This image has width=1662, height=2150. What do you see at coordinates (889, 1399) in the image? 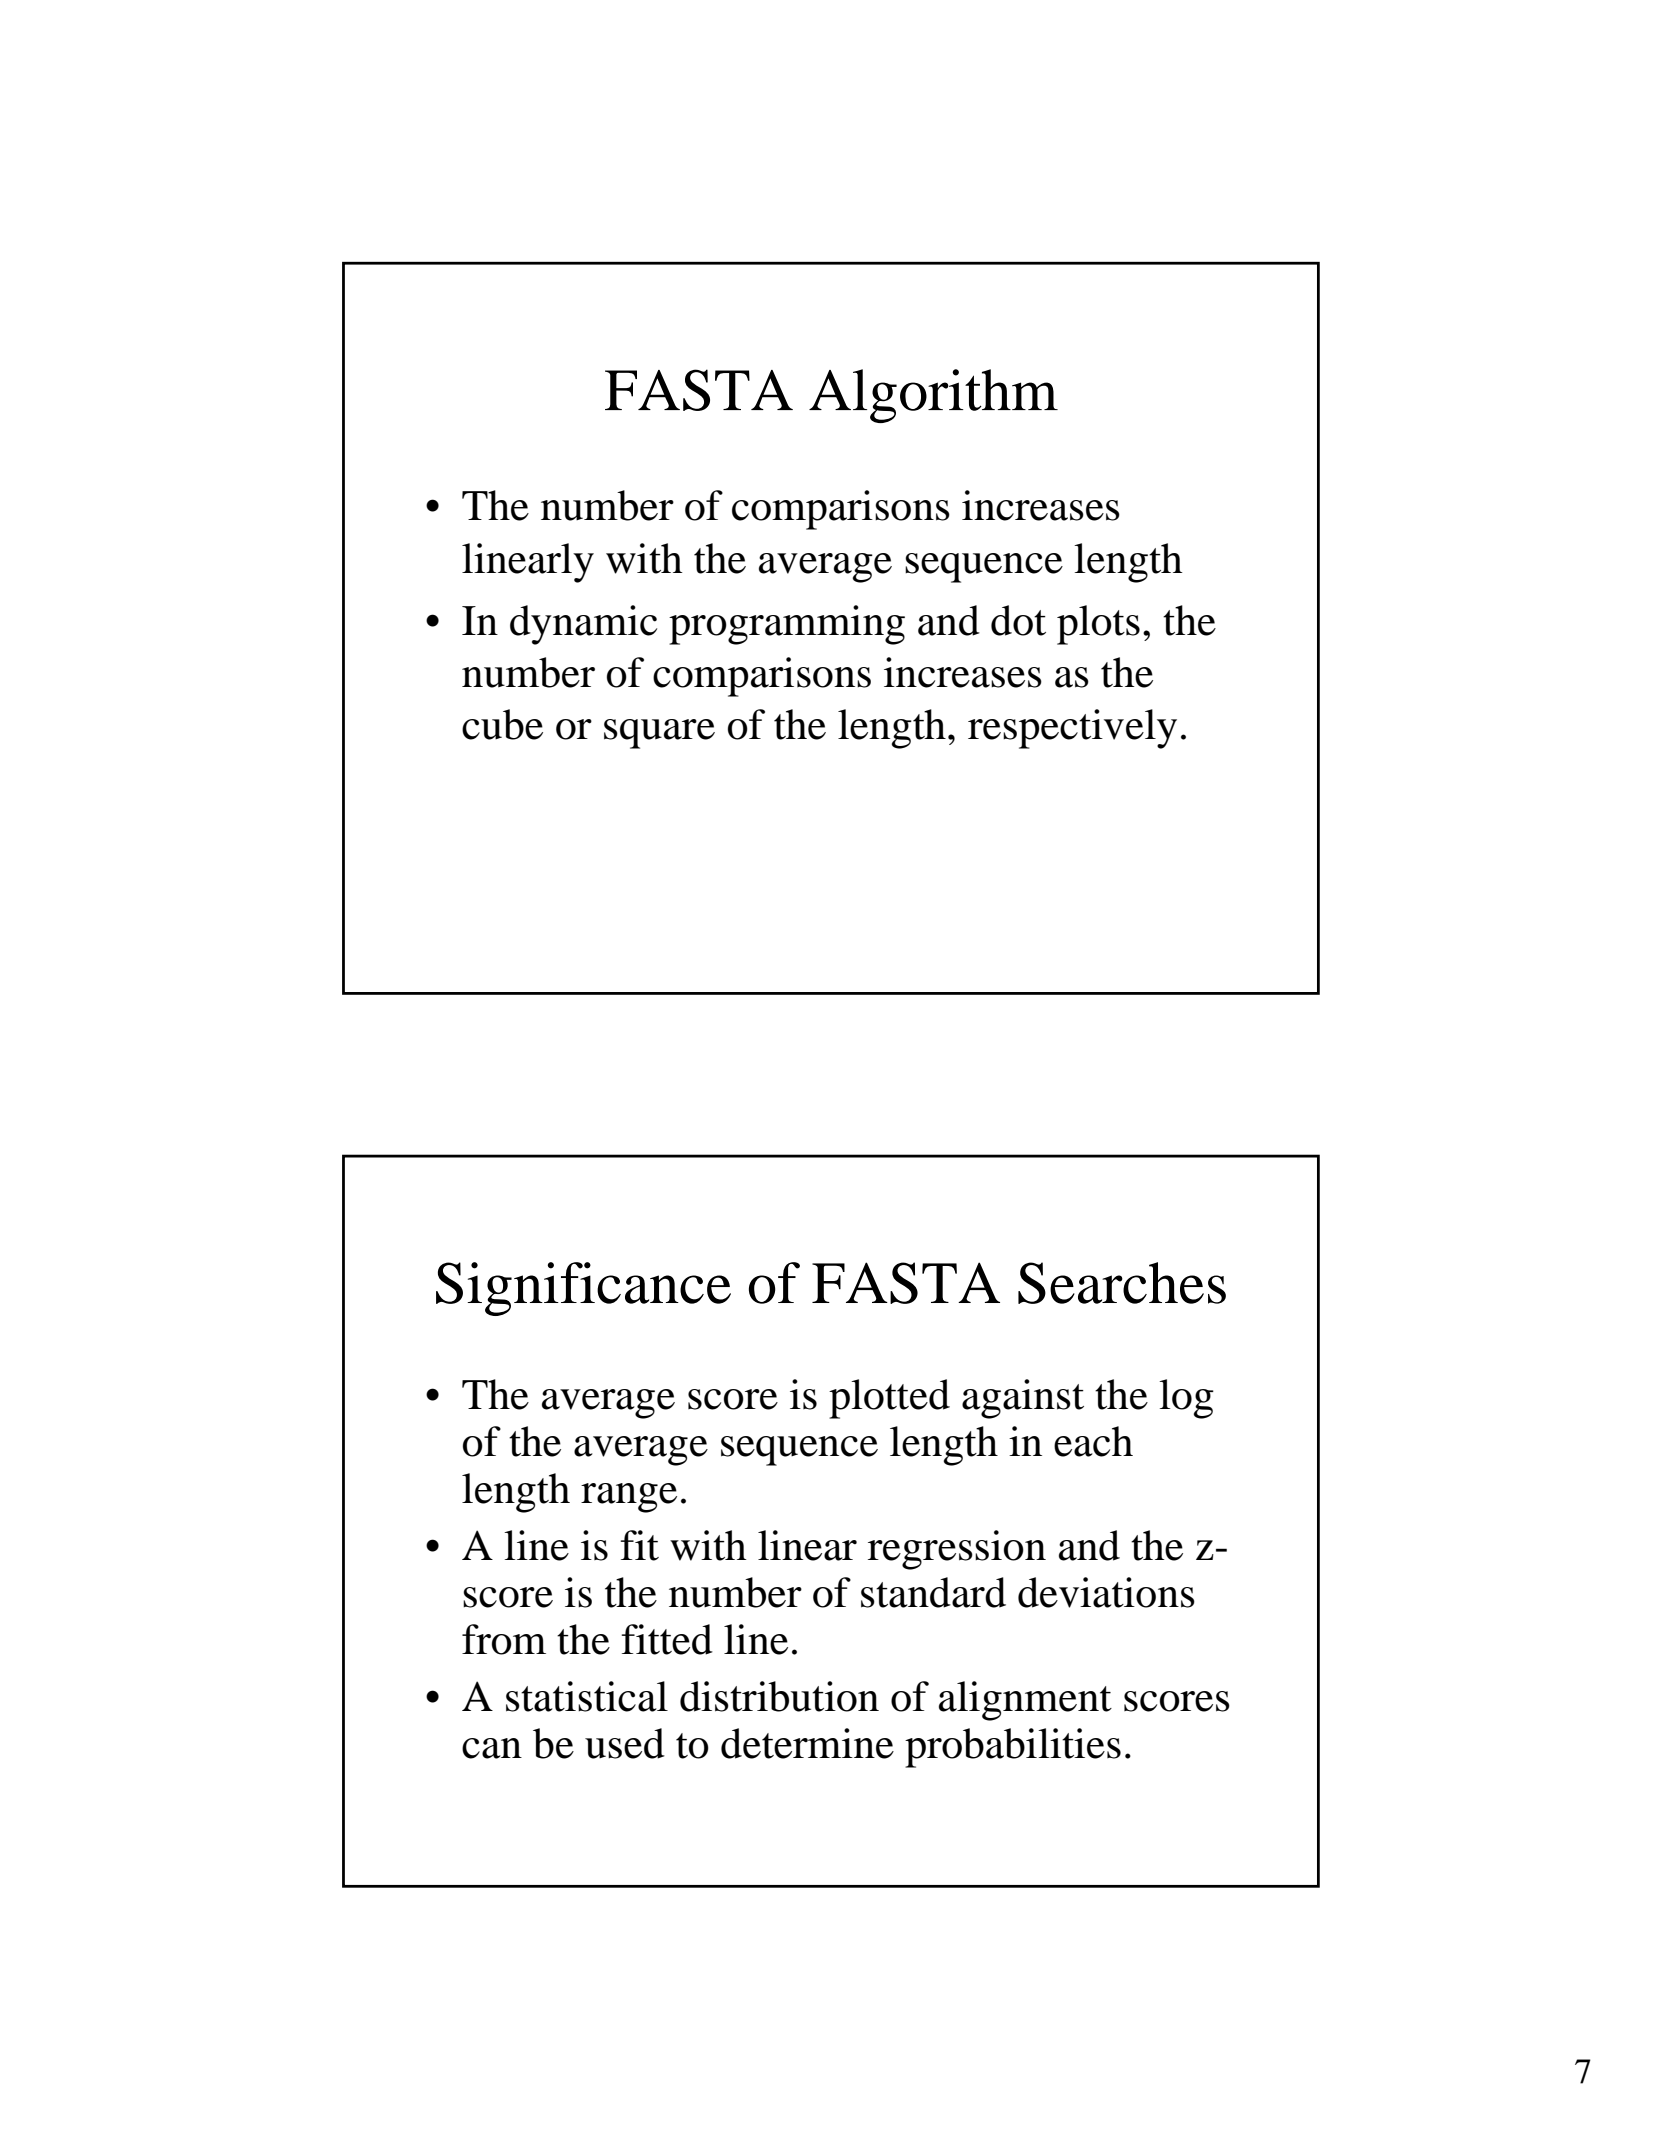
I see `plotted` at bounding box center [889, 1399].
